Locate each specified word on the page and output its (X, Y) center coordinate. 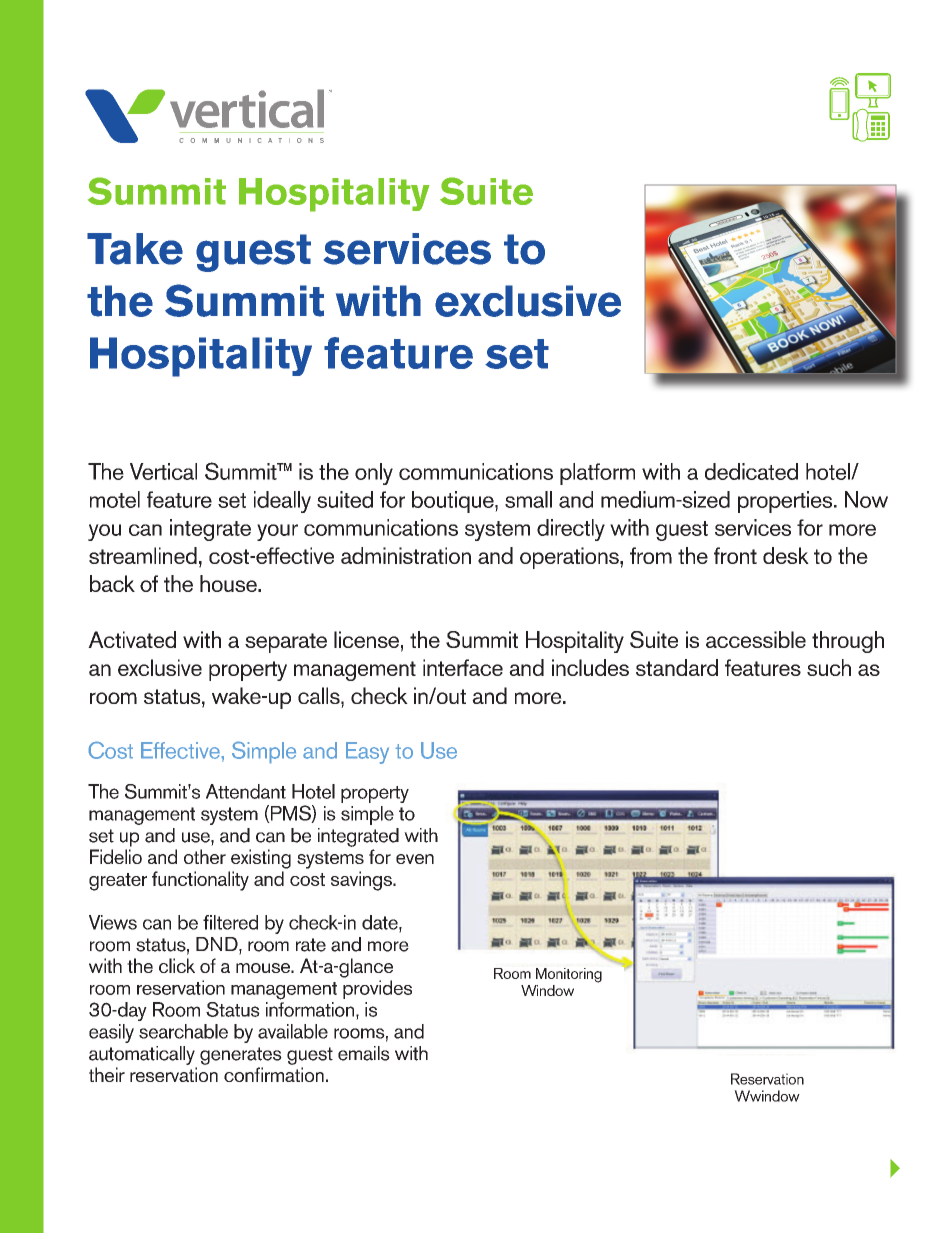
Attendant (246, 791)
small (528, 499)
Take (135, 249)
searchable (183, 1031)
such (829, 667)
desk (786, 555)
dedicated (751, 471)
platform (597, 474)
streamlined (143, 555)
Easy (367, 753)
